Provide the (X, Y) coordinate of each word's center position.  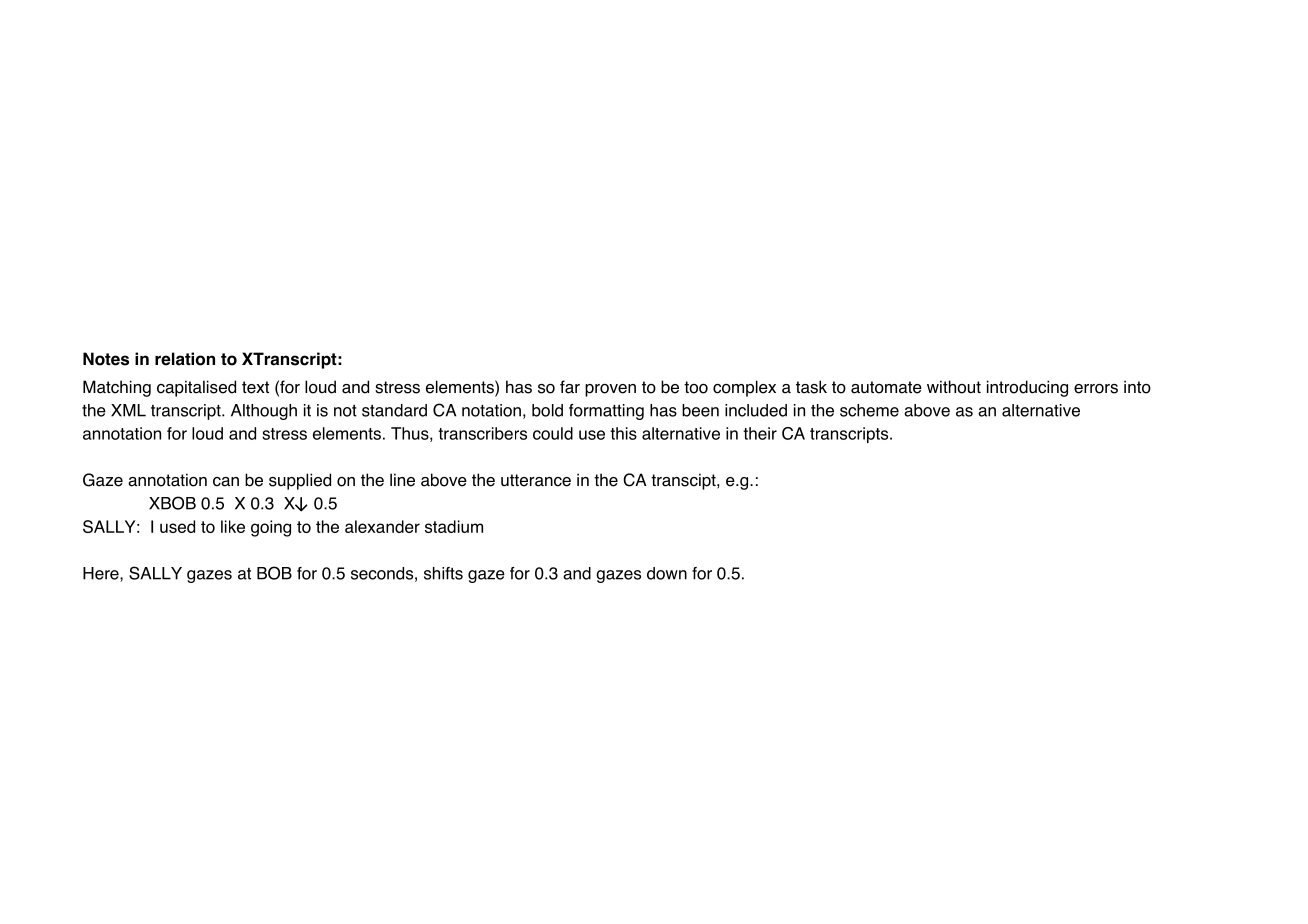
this (623, 433)
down (667, 573)
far (570, 387)
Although (264, 412)
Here (102, 574)
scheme (869, 410)
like (233, 526)
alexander (382, 526)
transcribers (482, 433)
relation (185, 359)
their (760, 433)
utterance (536, 480)
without (954, 387)
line (402, 480)
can (226, 482)
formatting (606, 412)
